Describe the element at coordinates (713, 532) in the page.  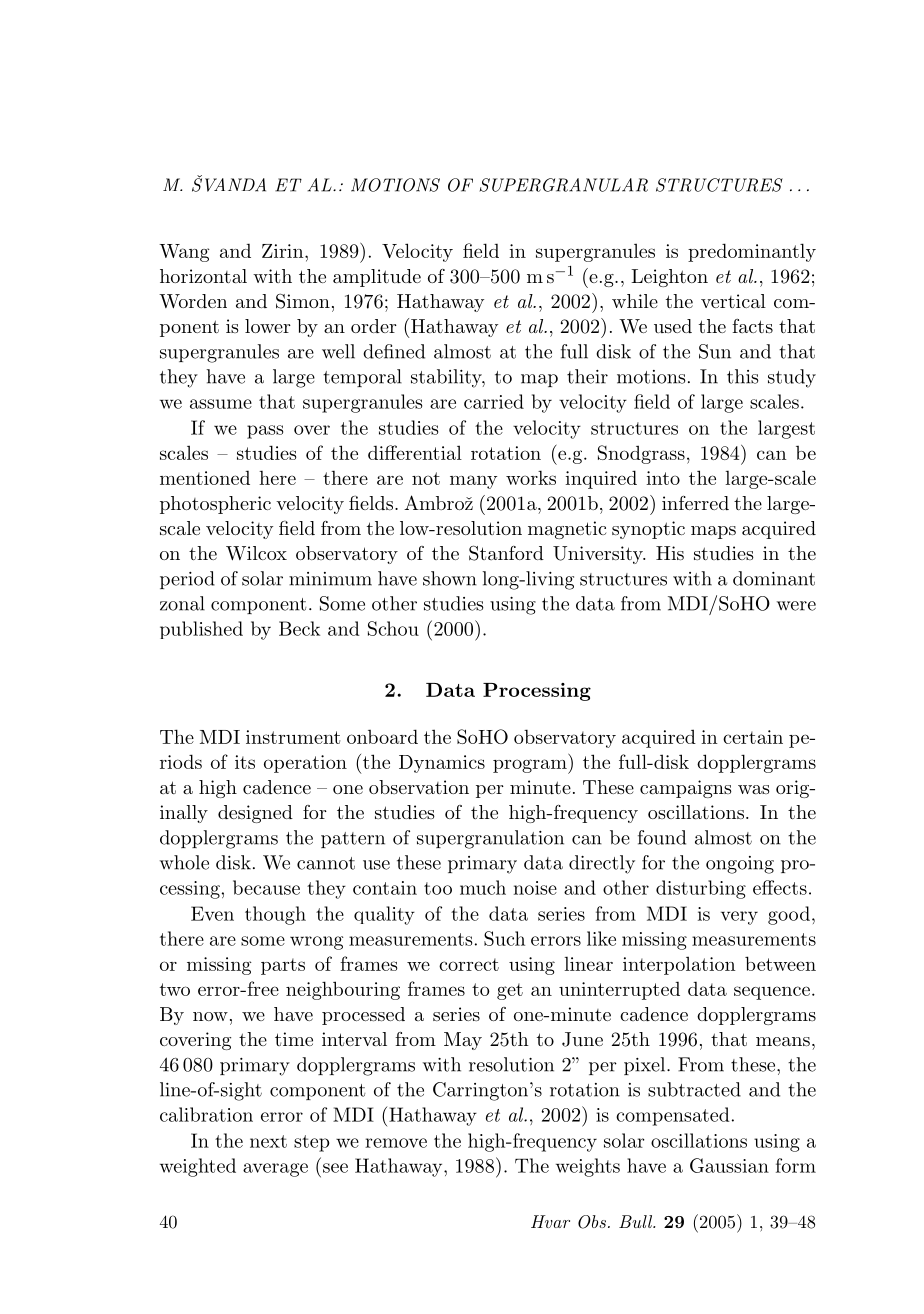
I see `maps` at that location.
